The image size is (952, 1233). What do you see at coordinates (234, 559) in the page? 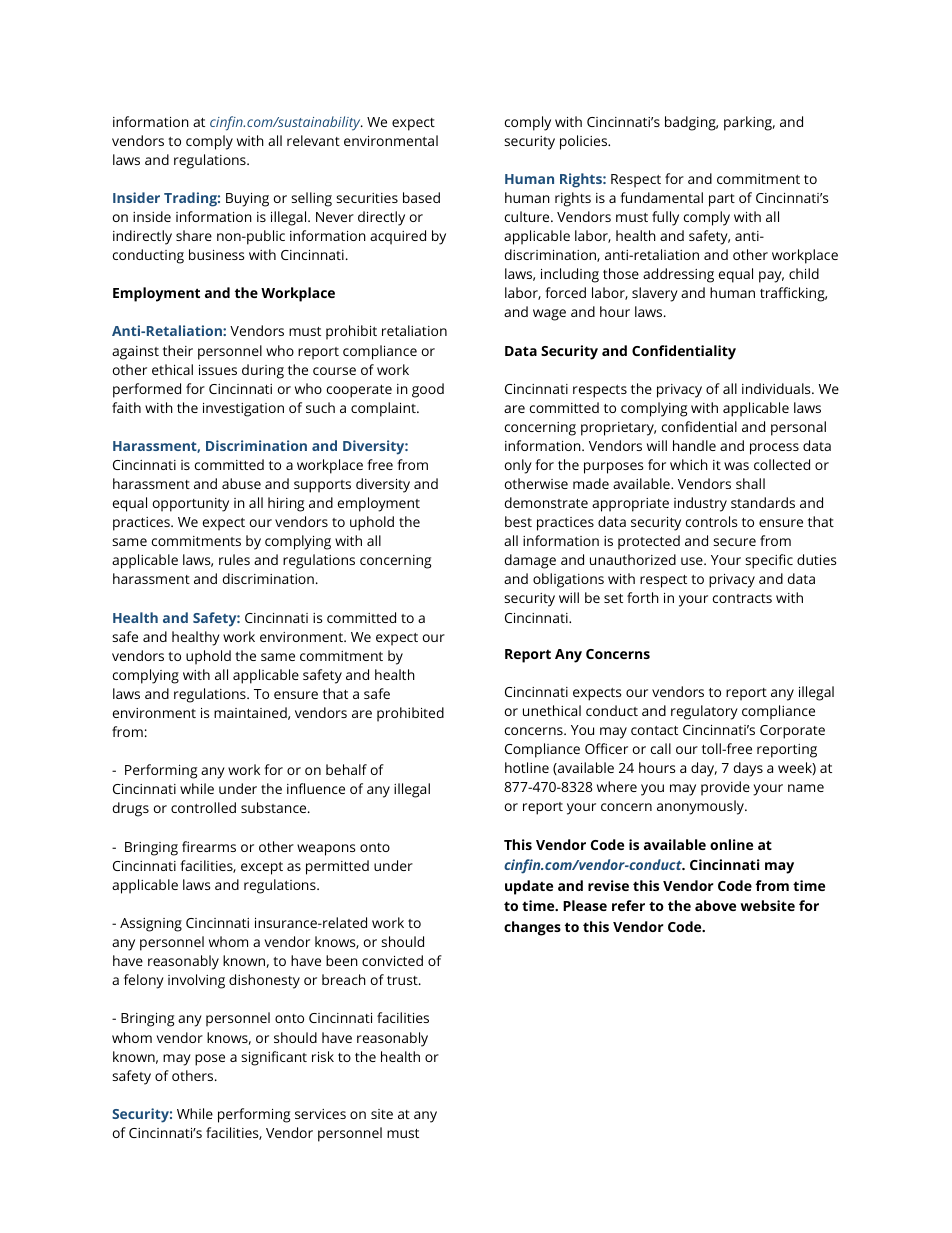
I see `rules` at bounding box center [234, 559].
